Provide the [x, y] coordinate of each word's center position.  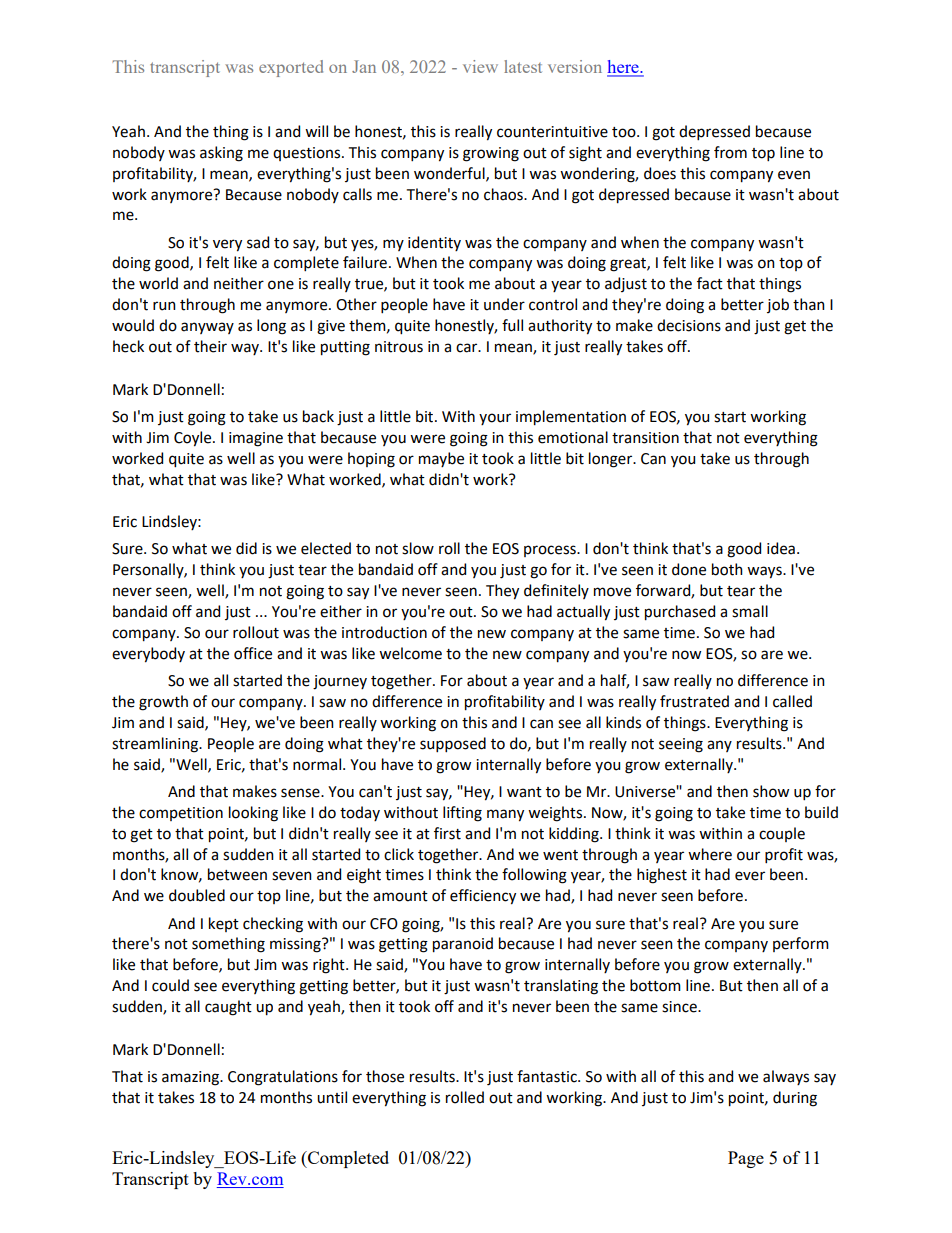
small [750, 611]
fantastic [548, 1076]
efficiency [483, 897]
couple [782, 834]
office [253, 653]
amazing [191, 1078]
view [480, 66]
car [468, 348]
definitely [556, 591]
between [237, 874]
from [730, 152]
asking [221, 154]
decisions [689, 325]
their [210, 346]
